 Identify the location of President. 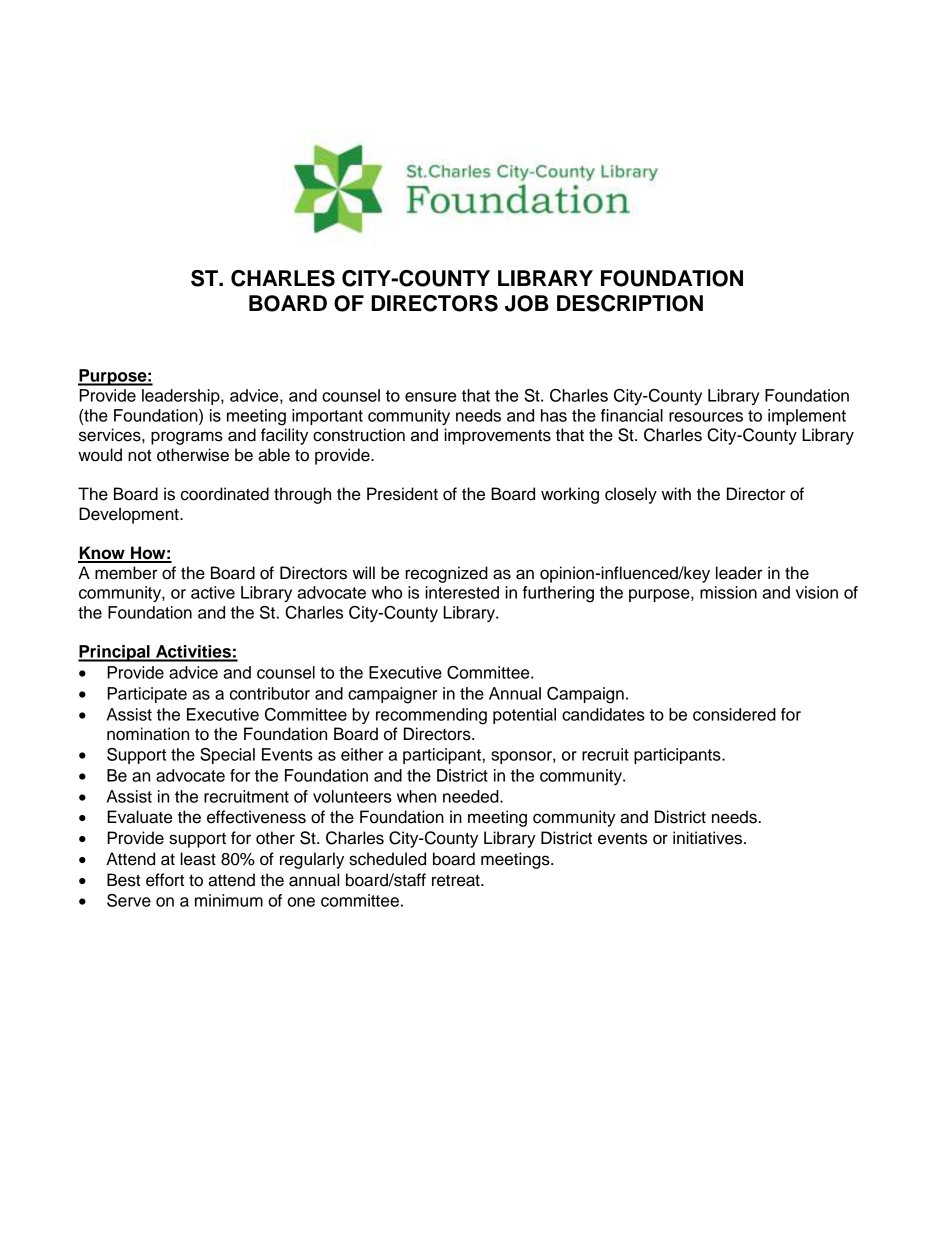
(402, 494).
